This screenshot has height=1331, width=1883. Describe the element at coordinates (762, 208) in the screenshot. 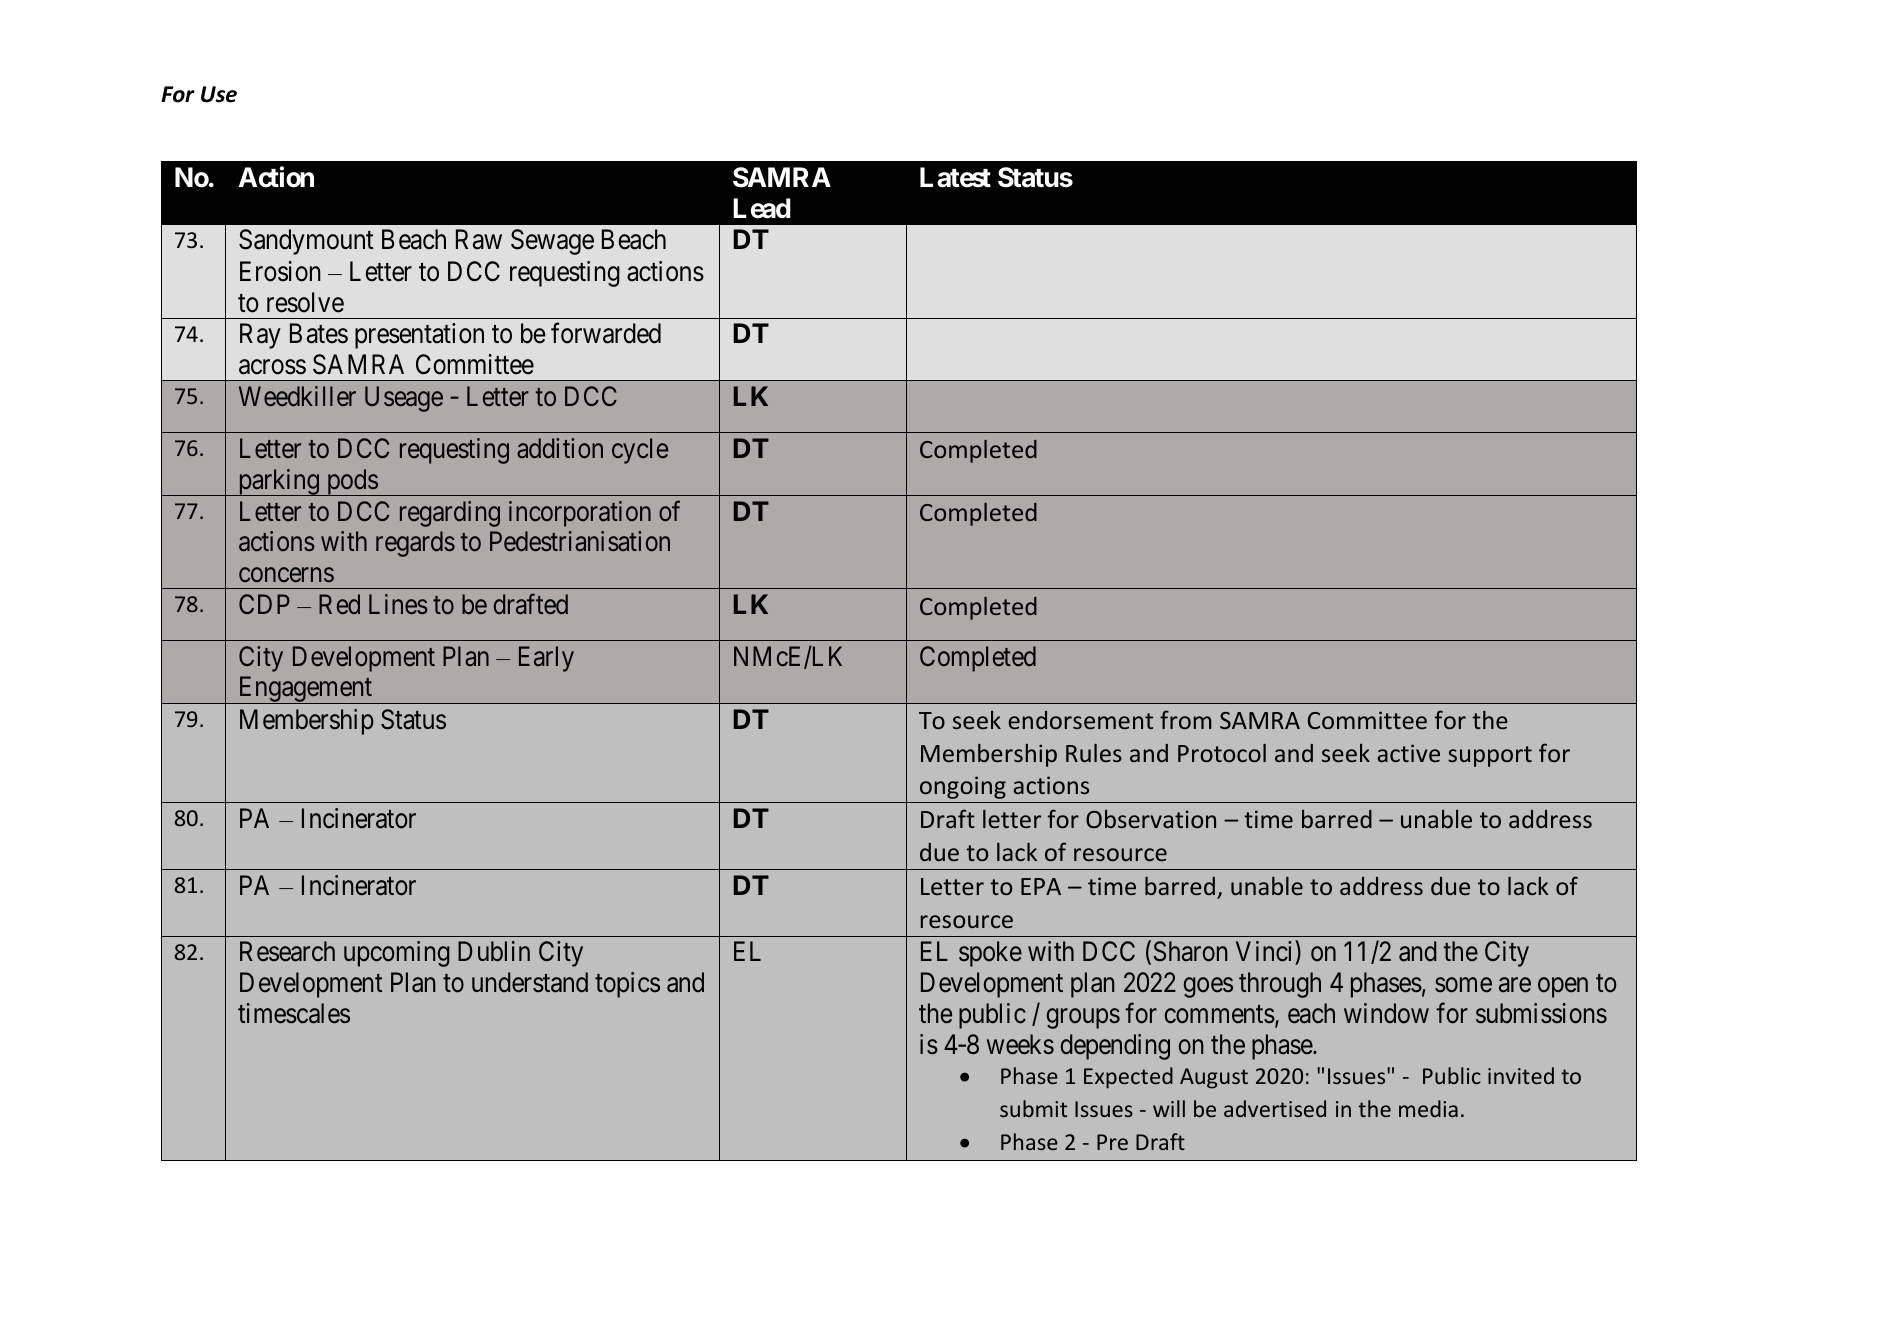

I see `Lead` at that location.
